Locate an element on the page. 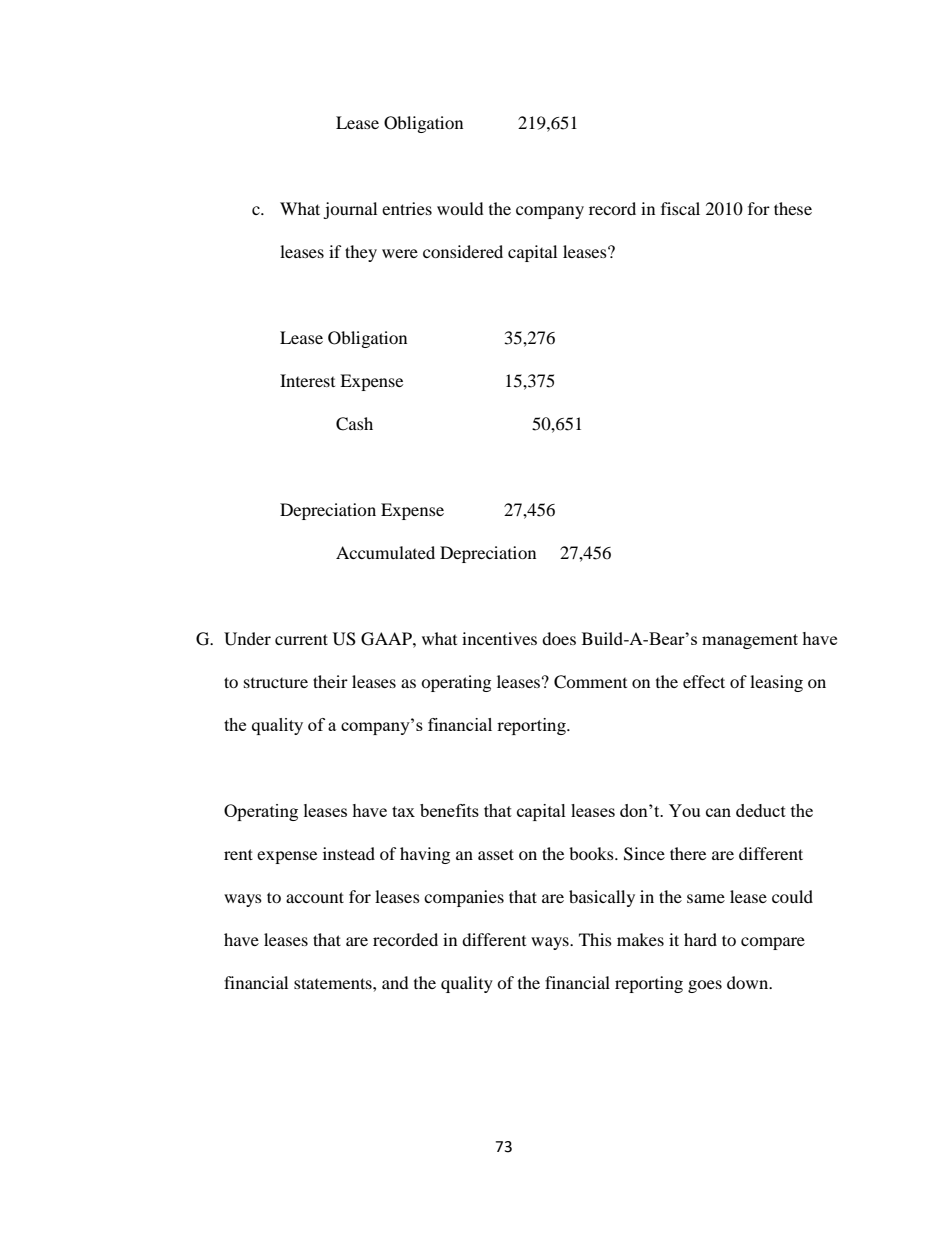 The image size is (952, 1233). instead is located at coordinates (349, 853).
